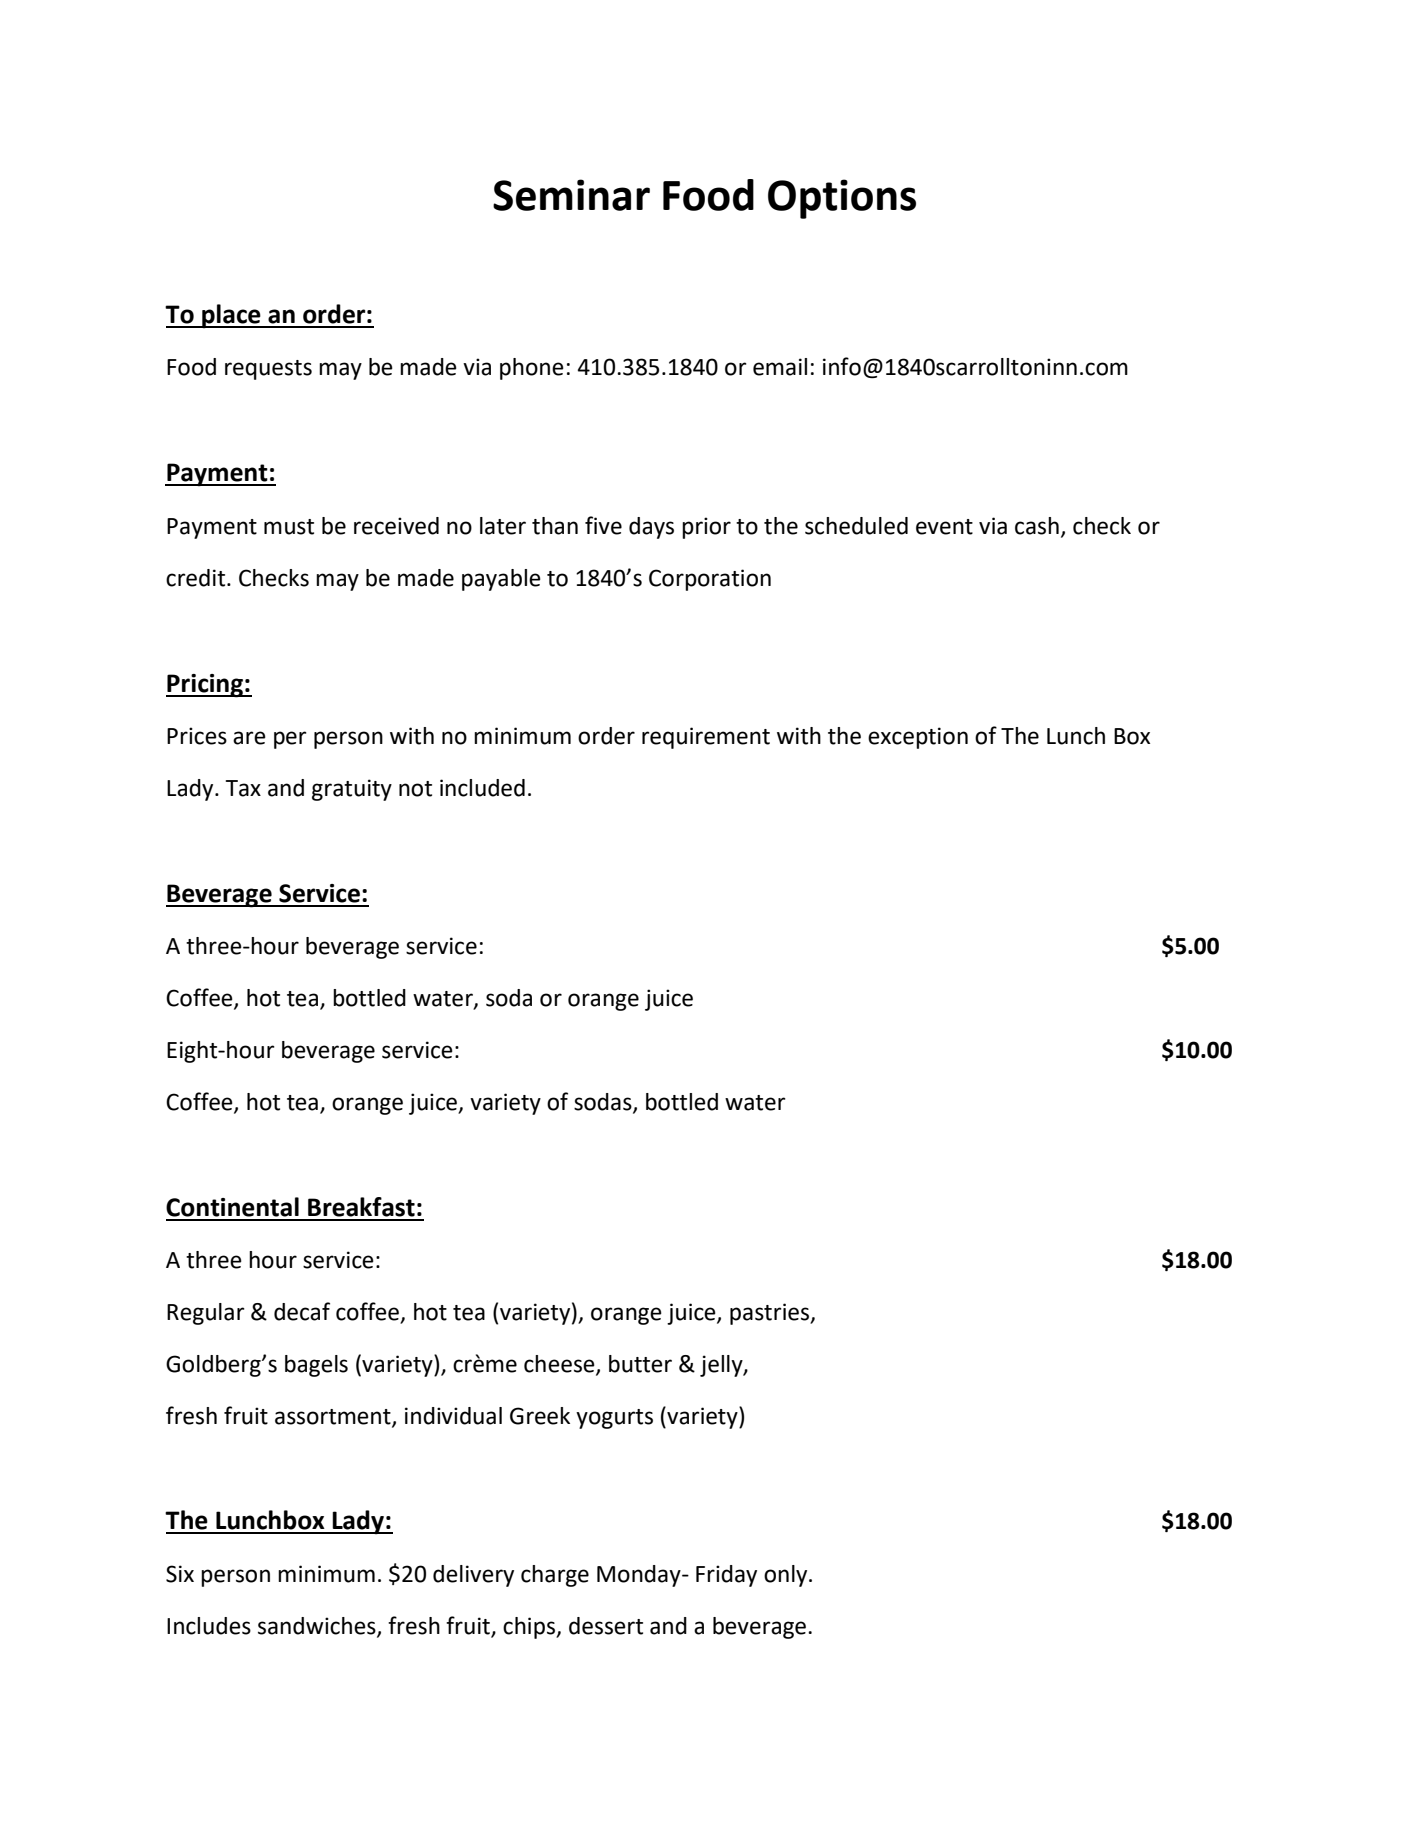  I want to click on Breakfast, so click(361, 1207).
